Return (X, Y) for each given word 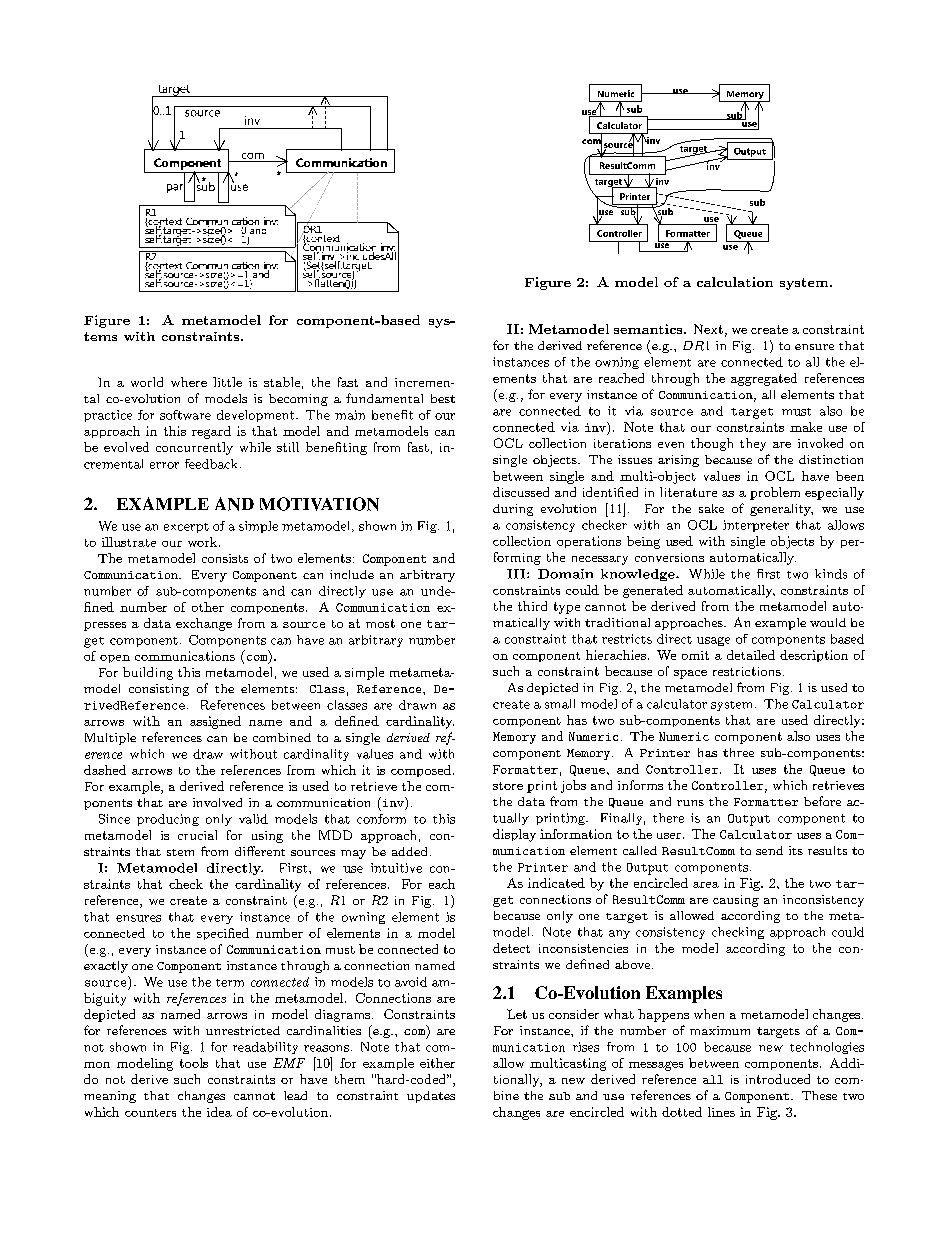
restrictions (747, 671)
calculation (735, 282)
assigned (215, 722)
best (443, 398)
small (560, 704)
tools (194, 1063)
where (189, 382)
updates (431, 1097)
